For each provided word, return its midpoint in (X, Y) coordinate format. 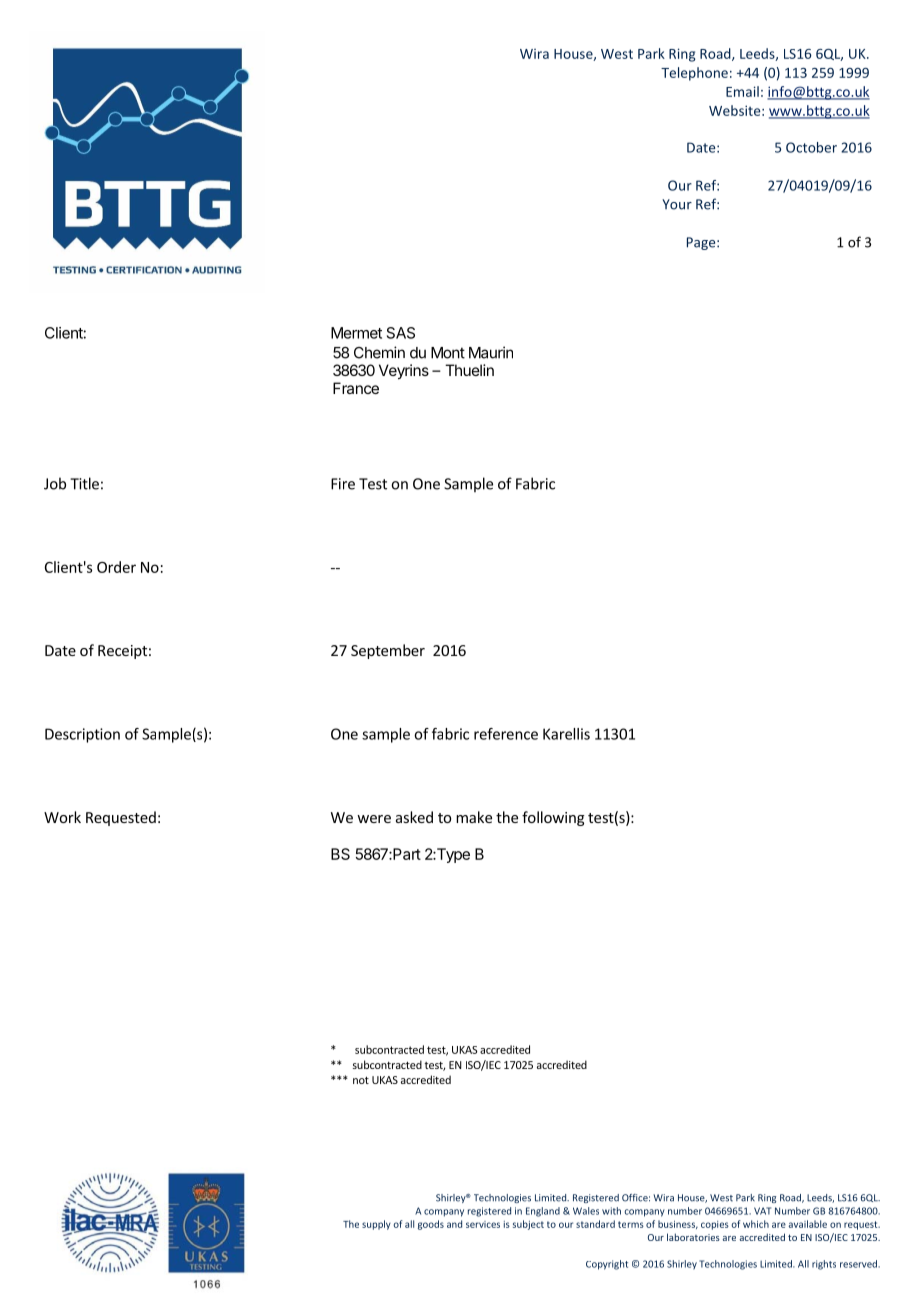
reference (506, 734)
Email (742, 91)
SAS (401, 333)
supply (376, 1225)
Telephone (694, 74)
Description (82, 735)
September (388, 651)
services (483, 1224)
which (756, 1224)
